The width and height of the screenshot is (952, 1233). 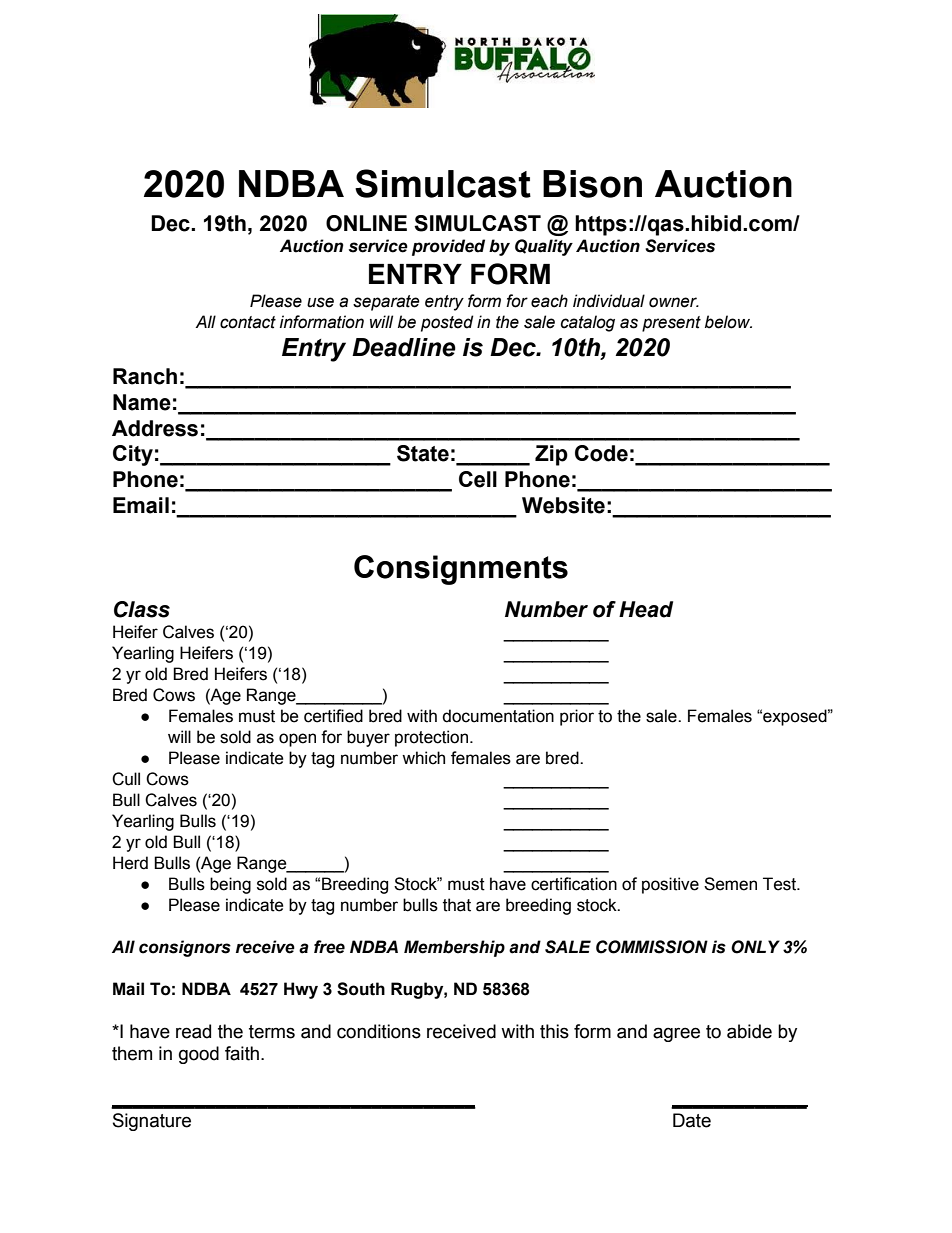 What do you see at coordinates (448, 247) in the screenshot?
I see `provided` at bounding box center [448, 247].
